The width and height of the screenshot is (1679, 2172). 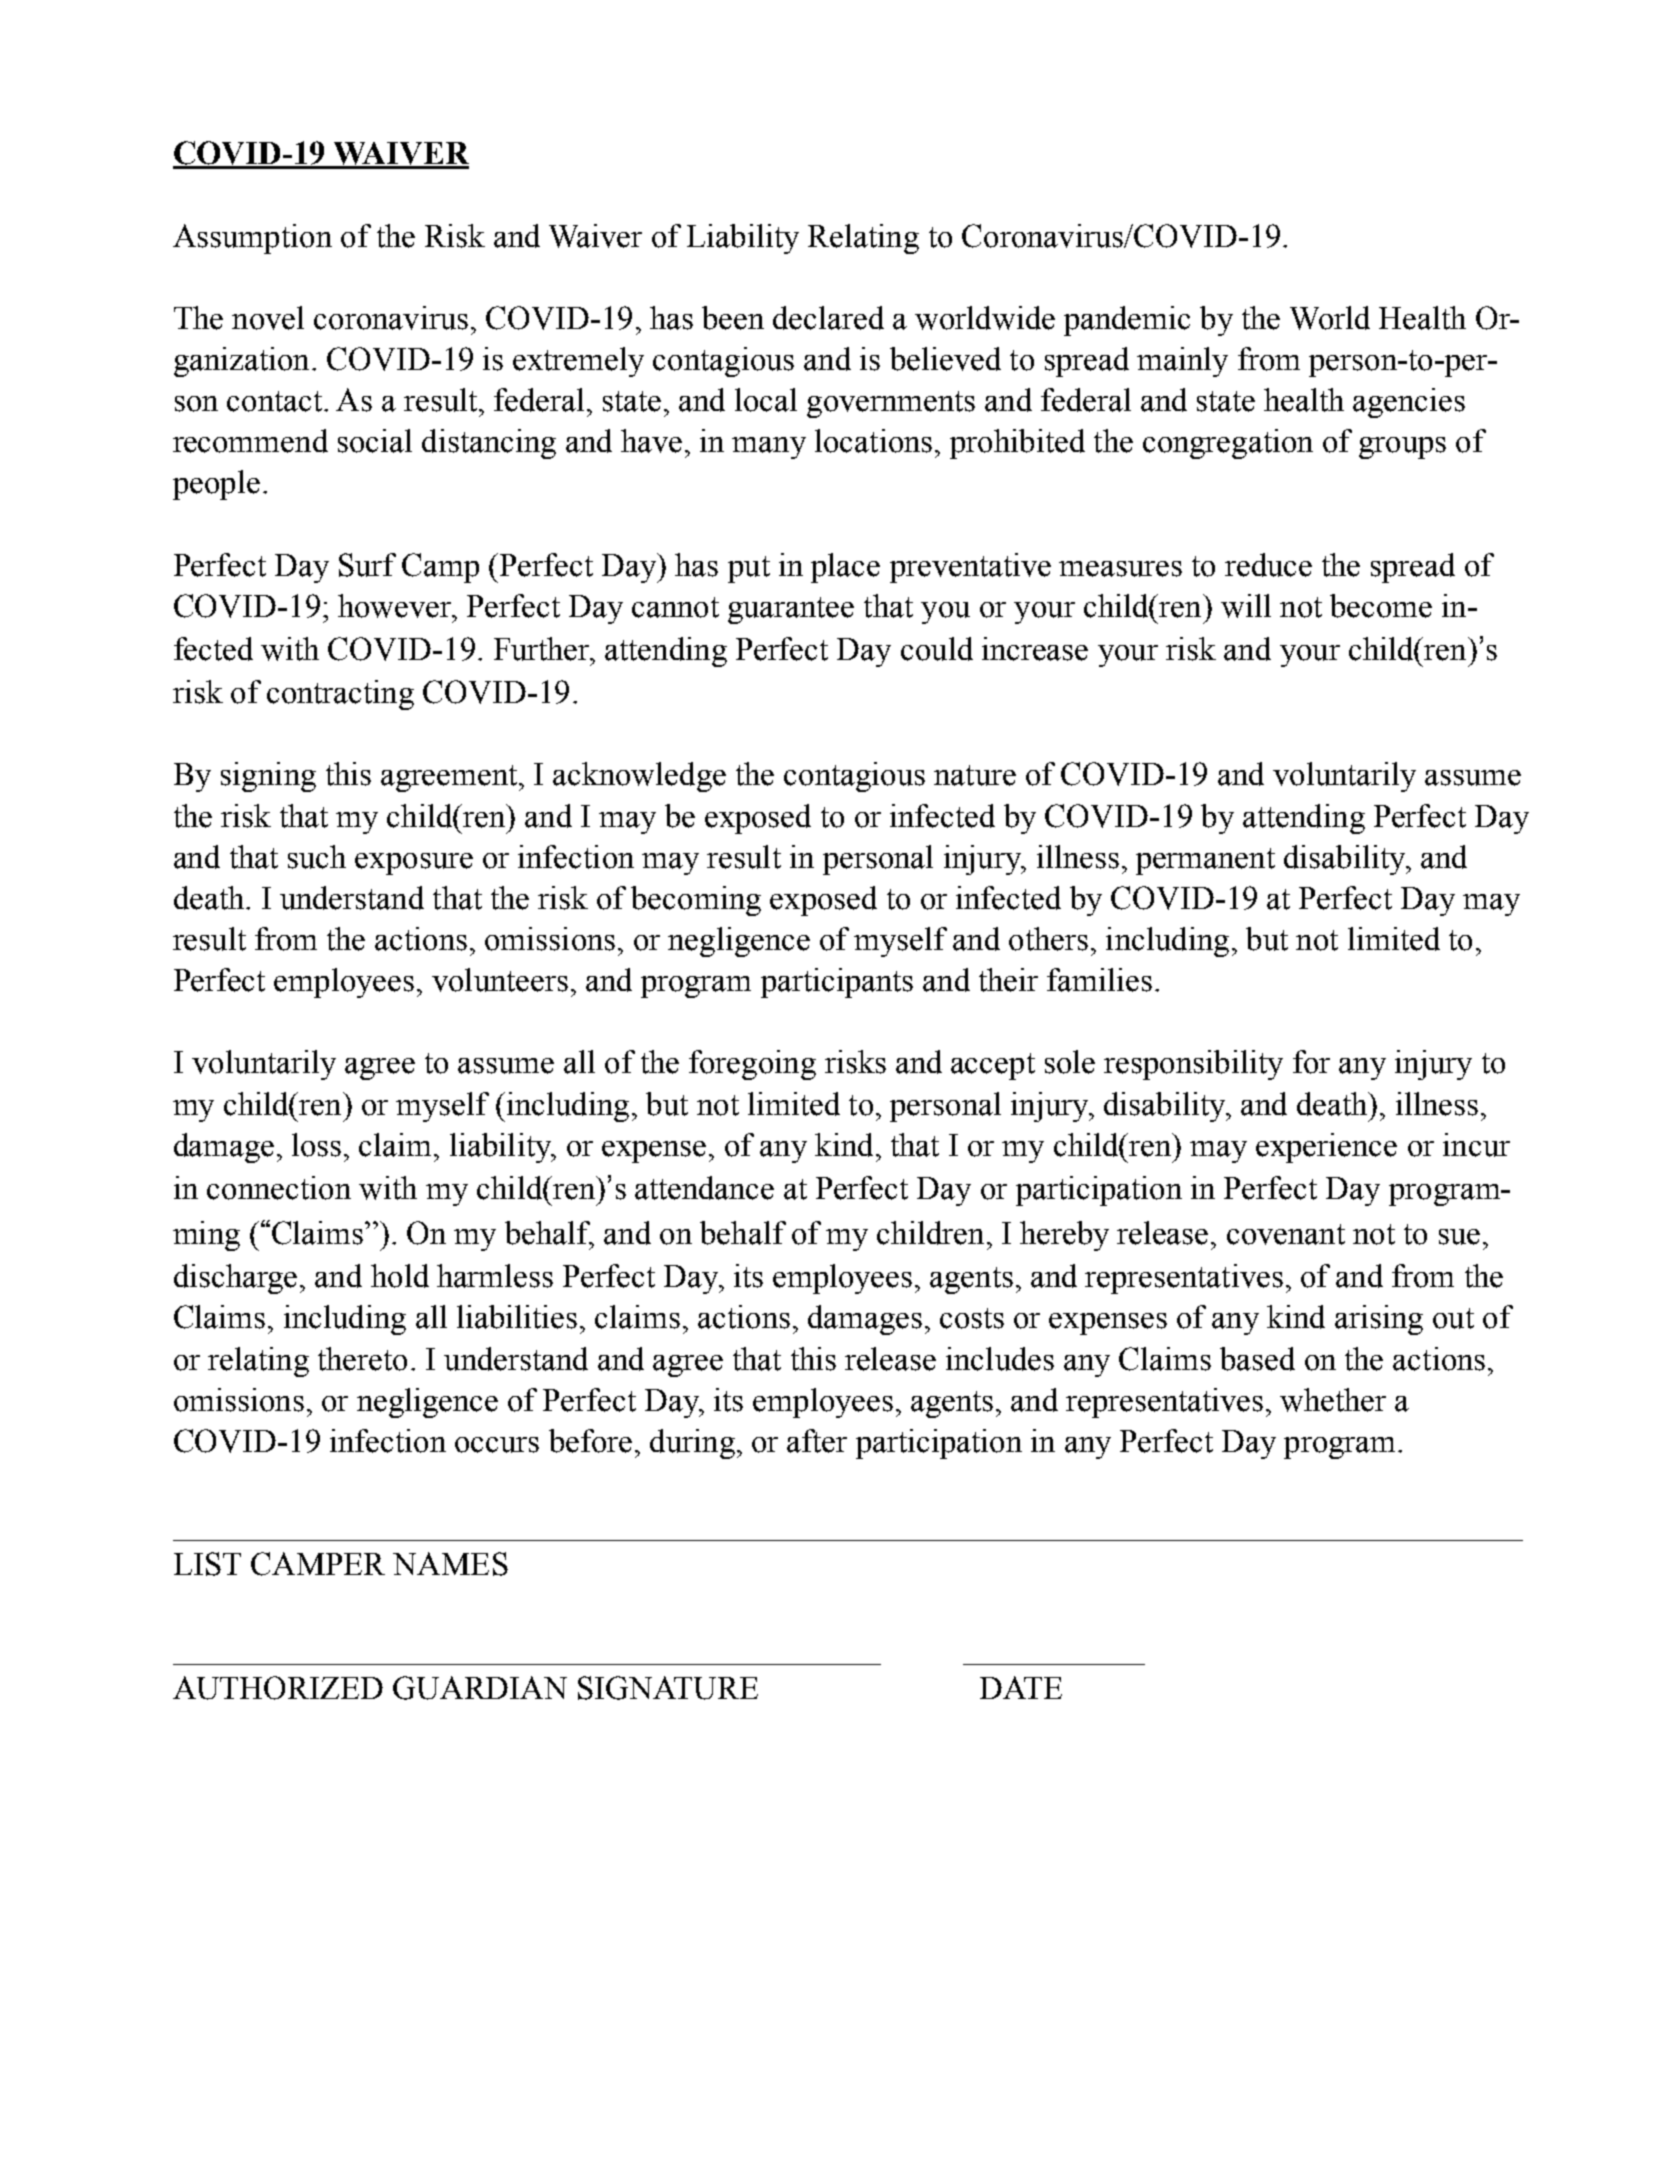 I want to click on become, so click(x=1381, y=606).
